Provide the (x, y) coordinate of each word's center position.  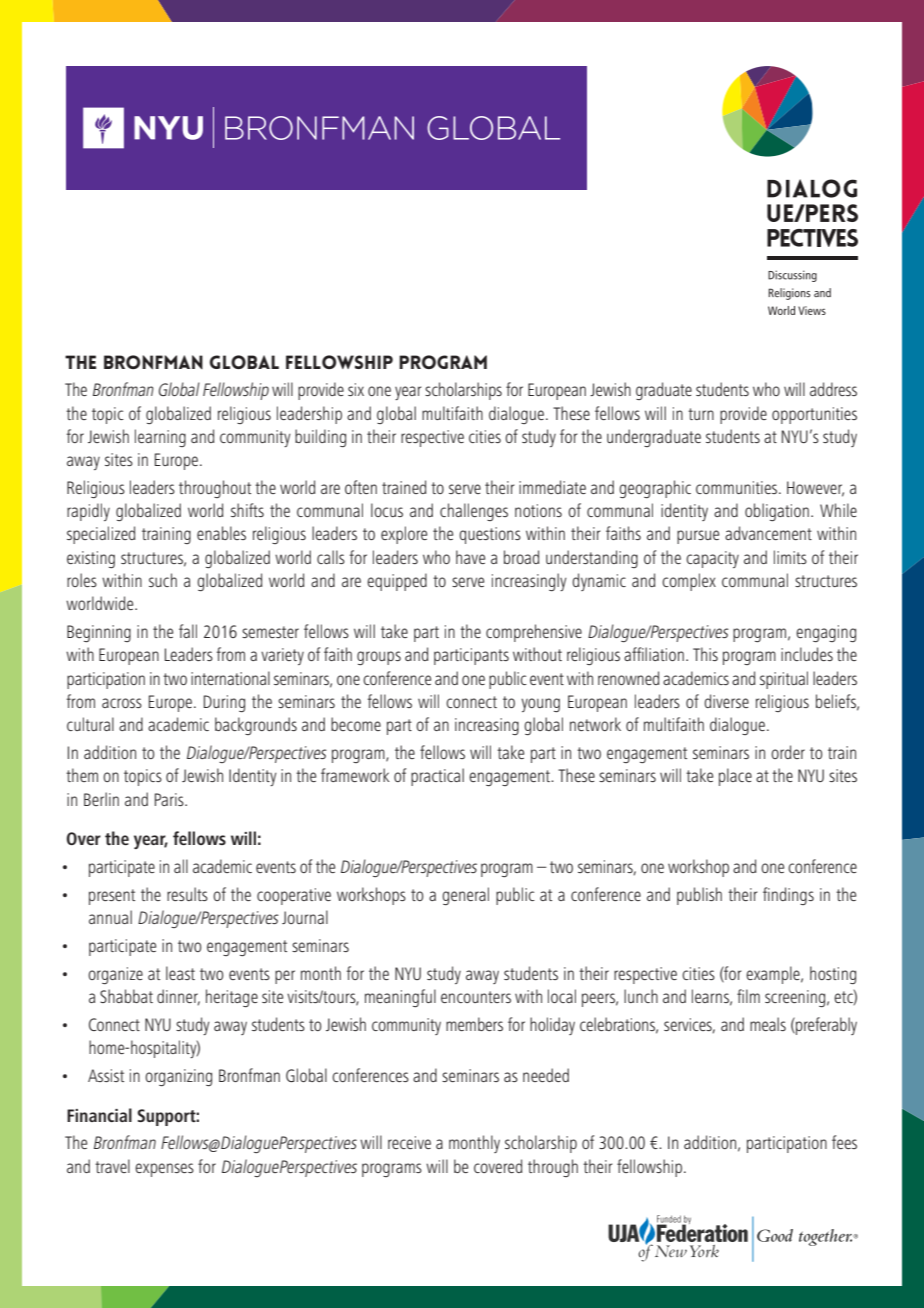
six (356, 389)
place (735, 777)
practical (437, 777)
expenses (164, 1170)
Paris (170, 799)
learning (160, 438)
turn (701, 414)
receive (409, 1142)
